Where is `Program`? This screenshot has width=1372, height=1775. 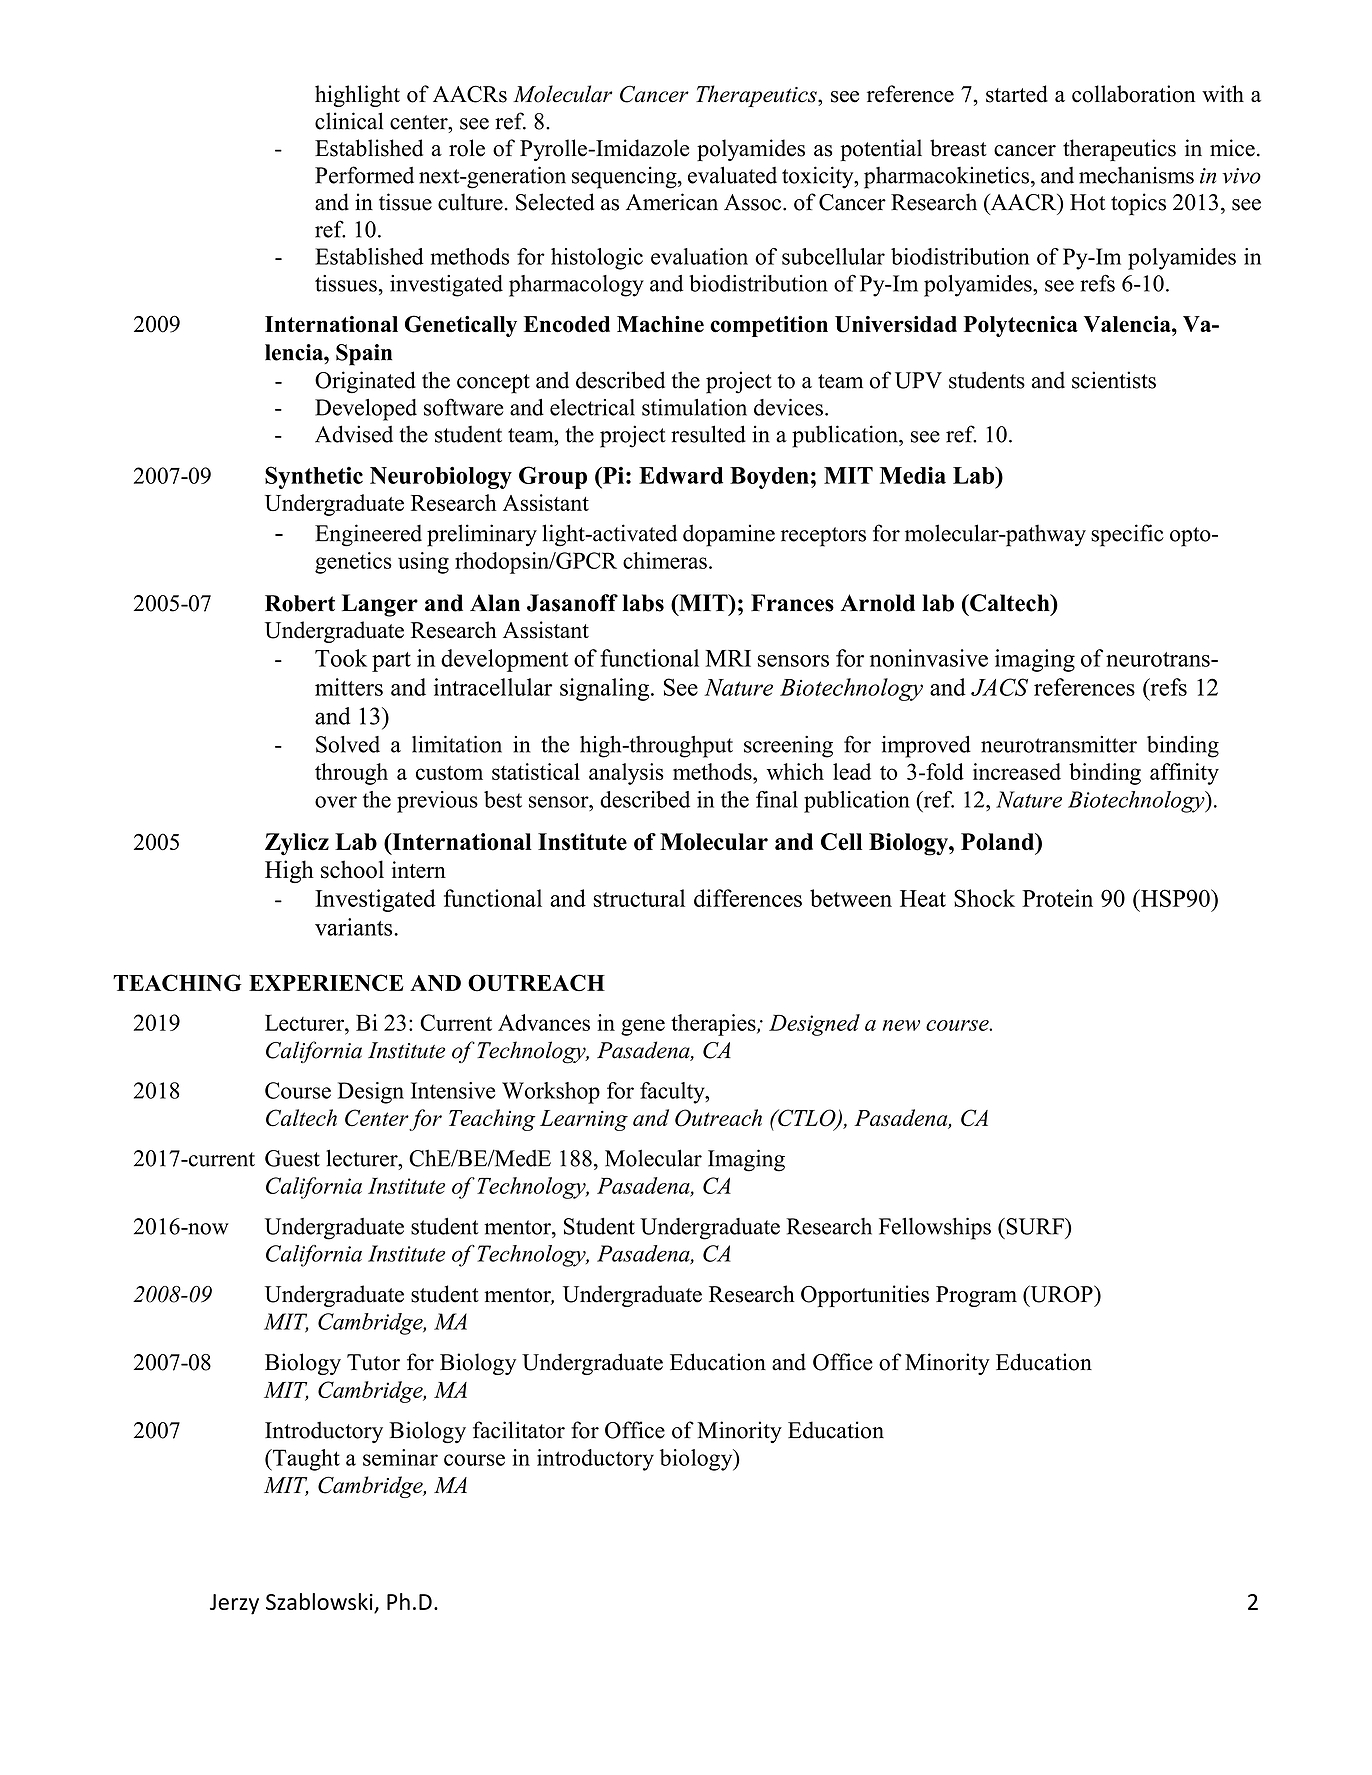
Program is located at coordinates (976, 1296).
